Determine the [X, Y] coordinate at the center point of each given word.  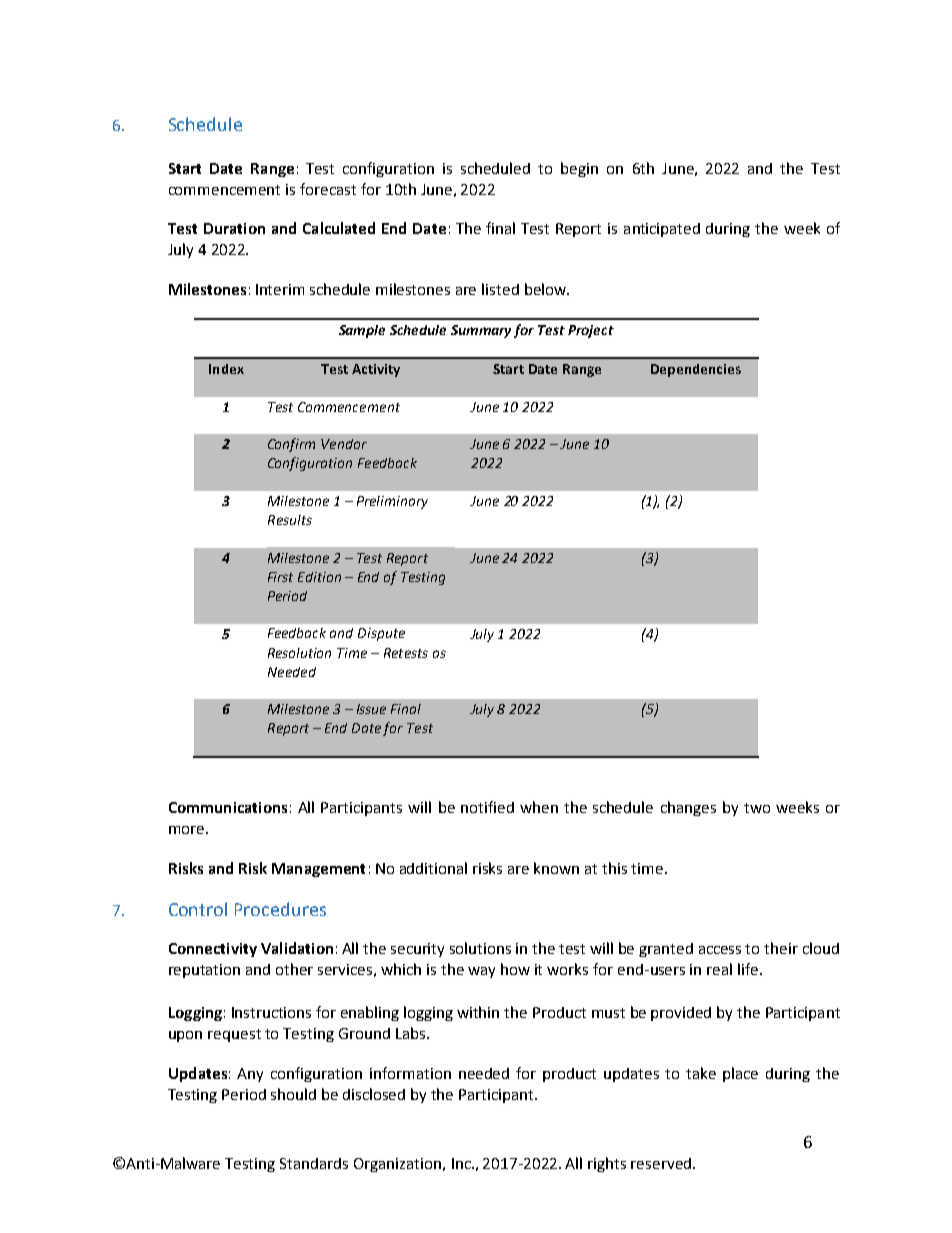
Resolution [299, 653]
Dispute [381, 634]
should [293, 1094]
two [757, 808]
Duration [234, 228]
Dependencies [696, 370]
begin [579, 169]
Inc [462, 1163]
